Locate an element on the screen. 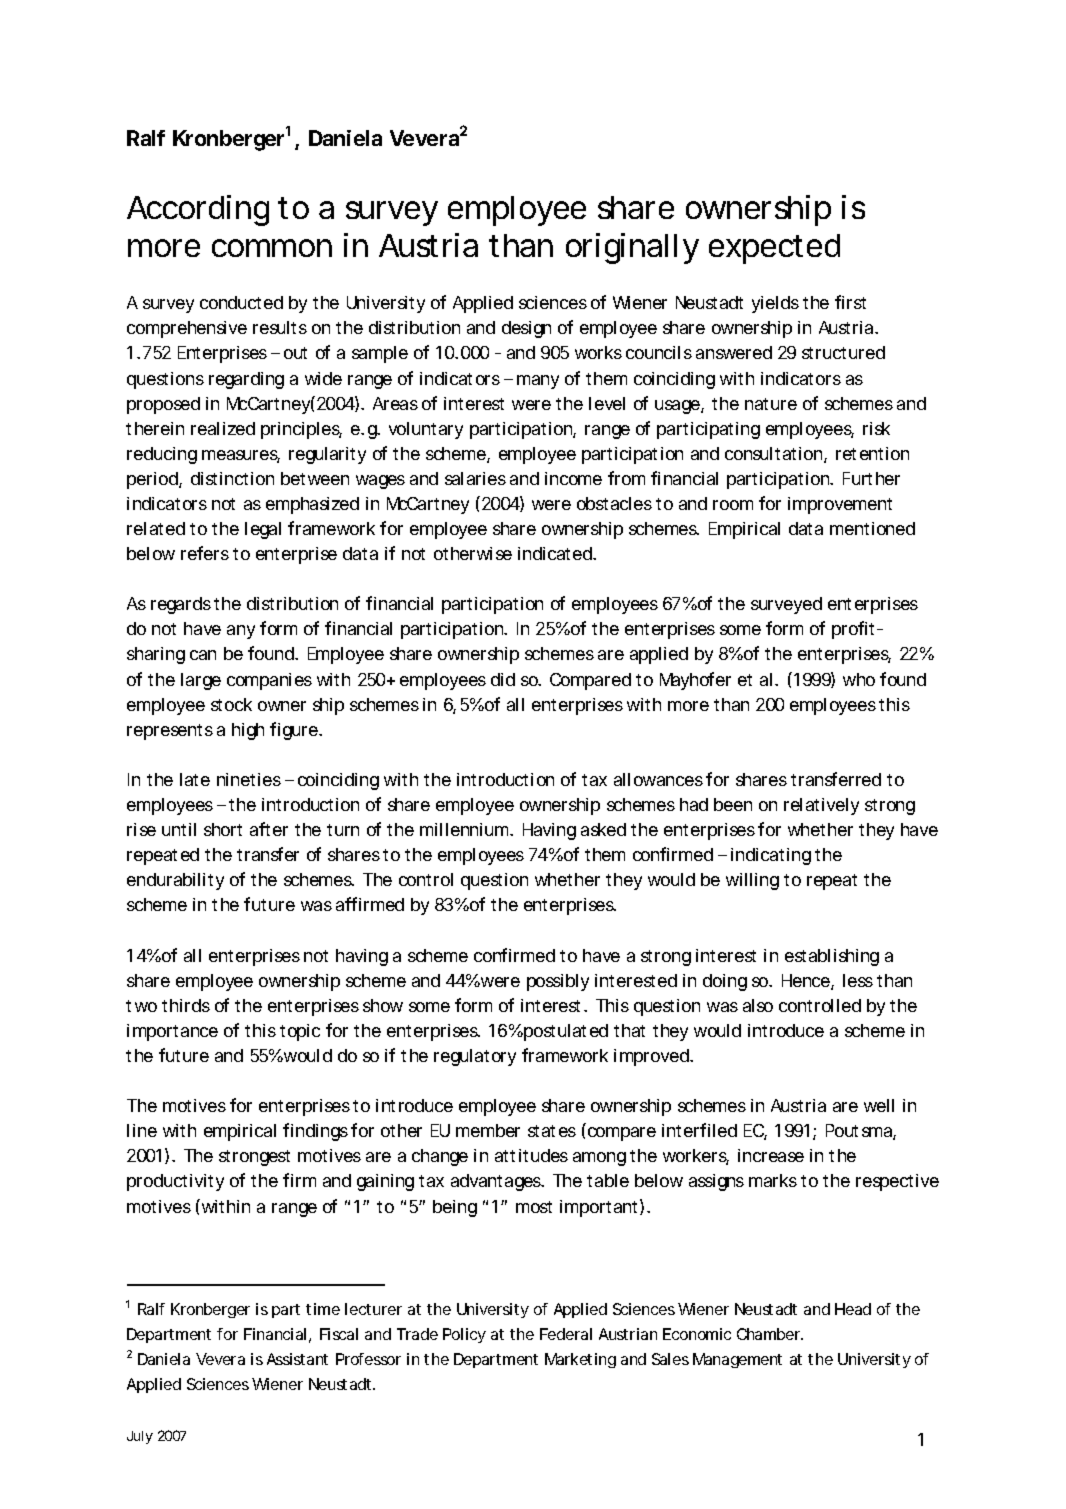 This screenshot has height=1509, width=1066. Assistant is located at coordinates (297, 1359).
